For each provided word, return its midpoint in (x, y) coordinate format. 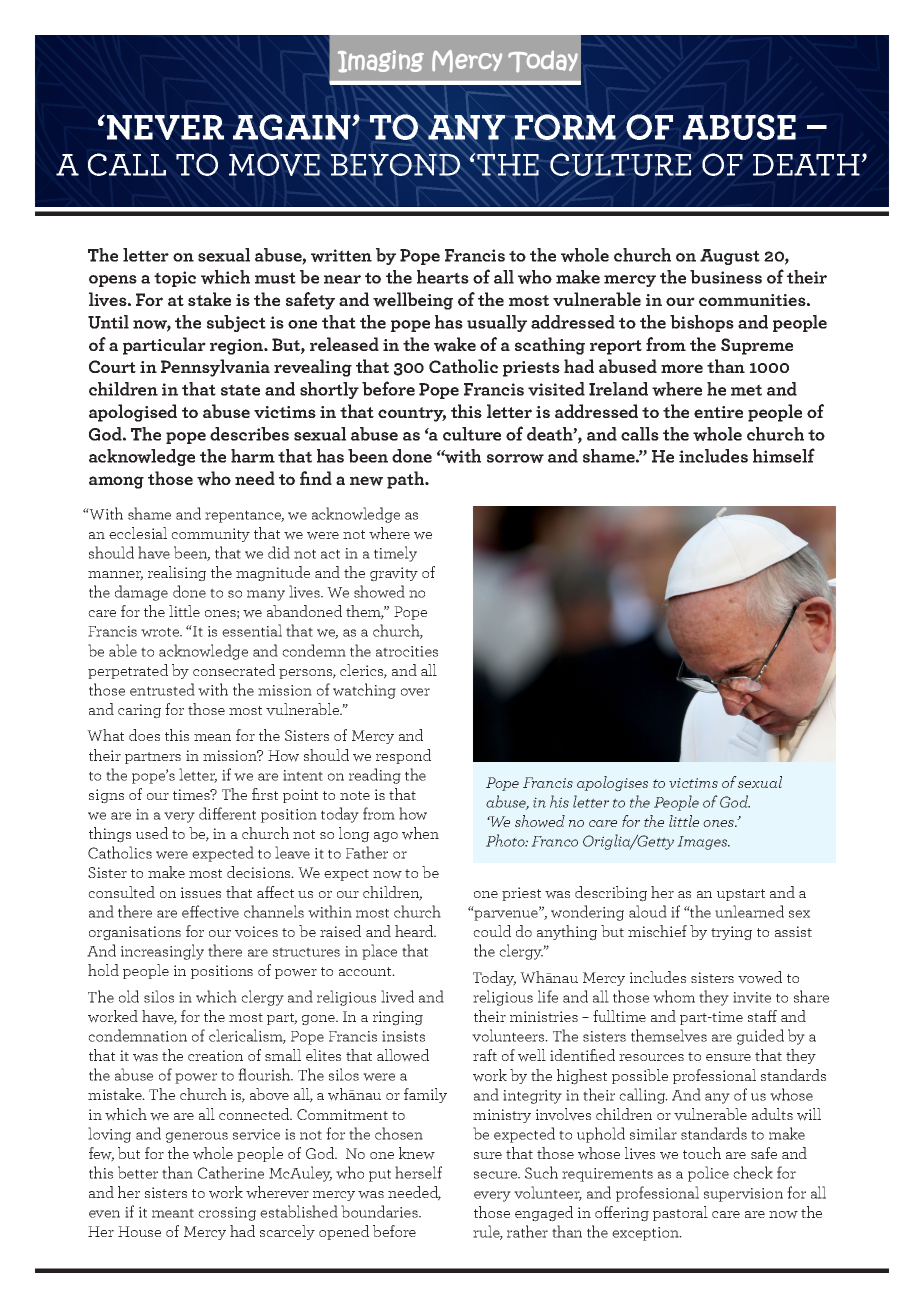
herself (418, 1172)
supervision (743, 1195)
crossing (227, 1214)
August (730, 257)
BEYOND (395, 164)
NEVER (165, 127)
